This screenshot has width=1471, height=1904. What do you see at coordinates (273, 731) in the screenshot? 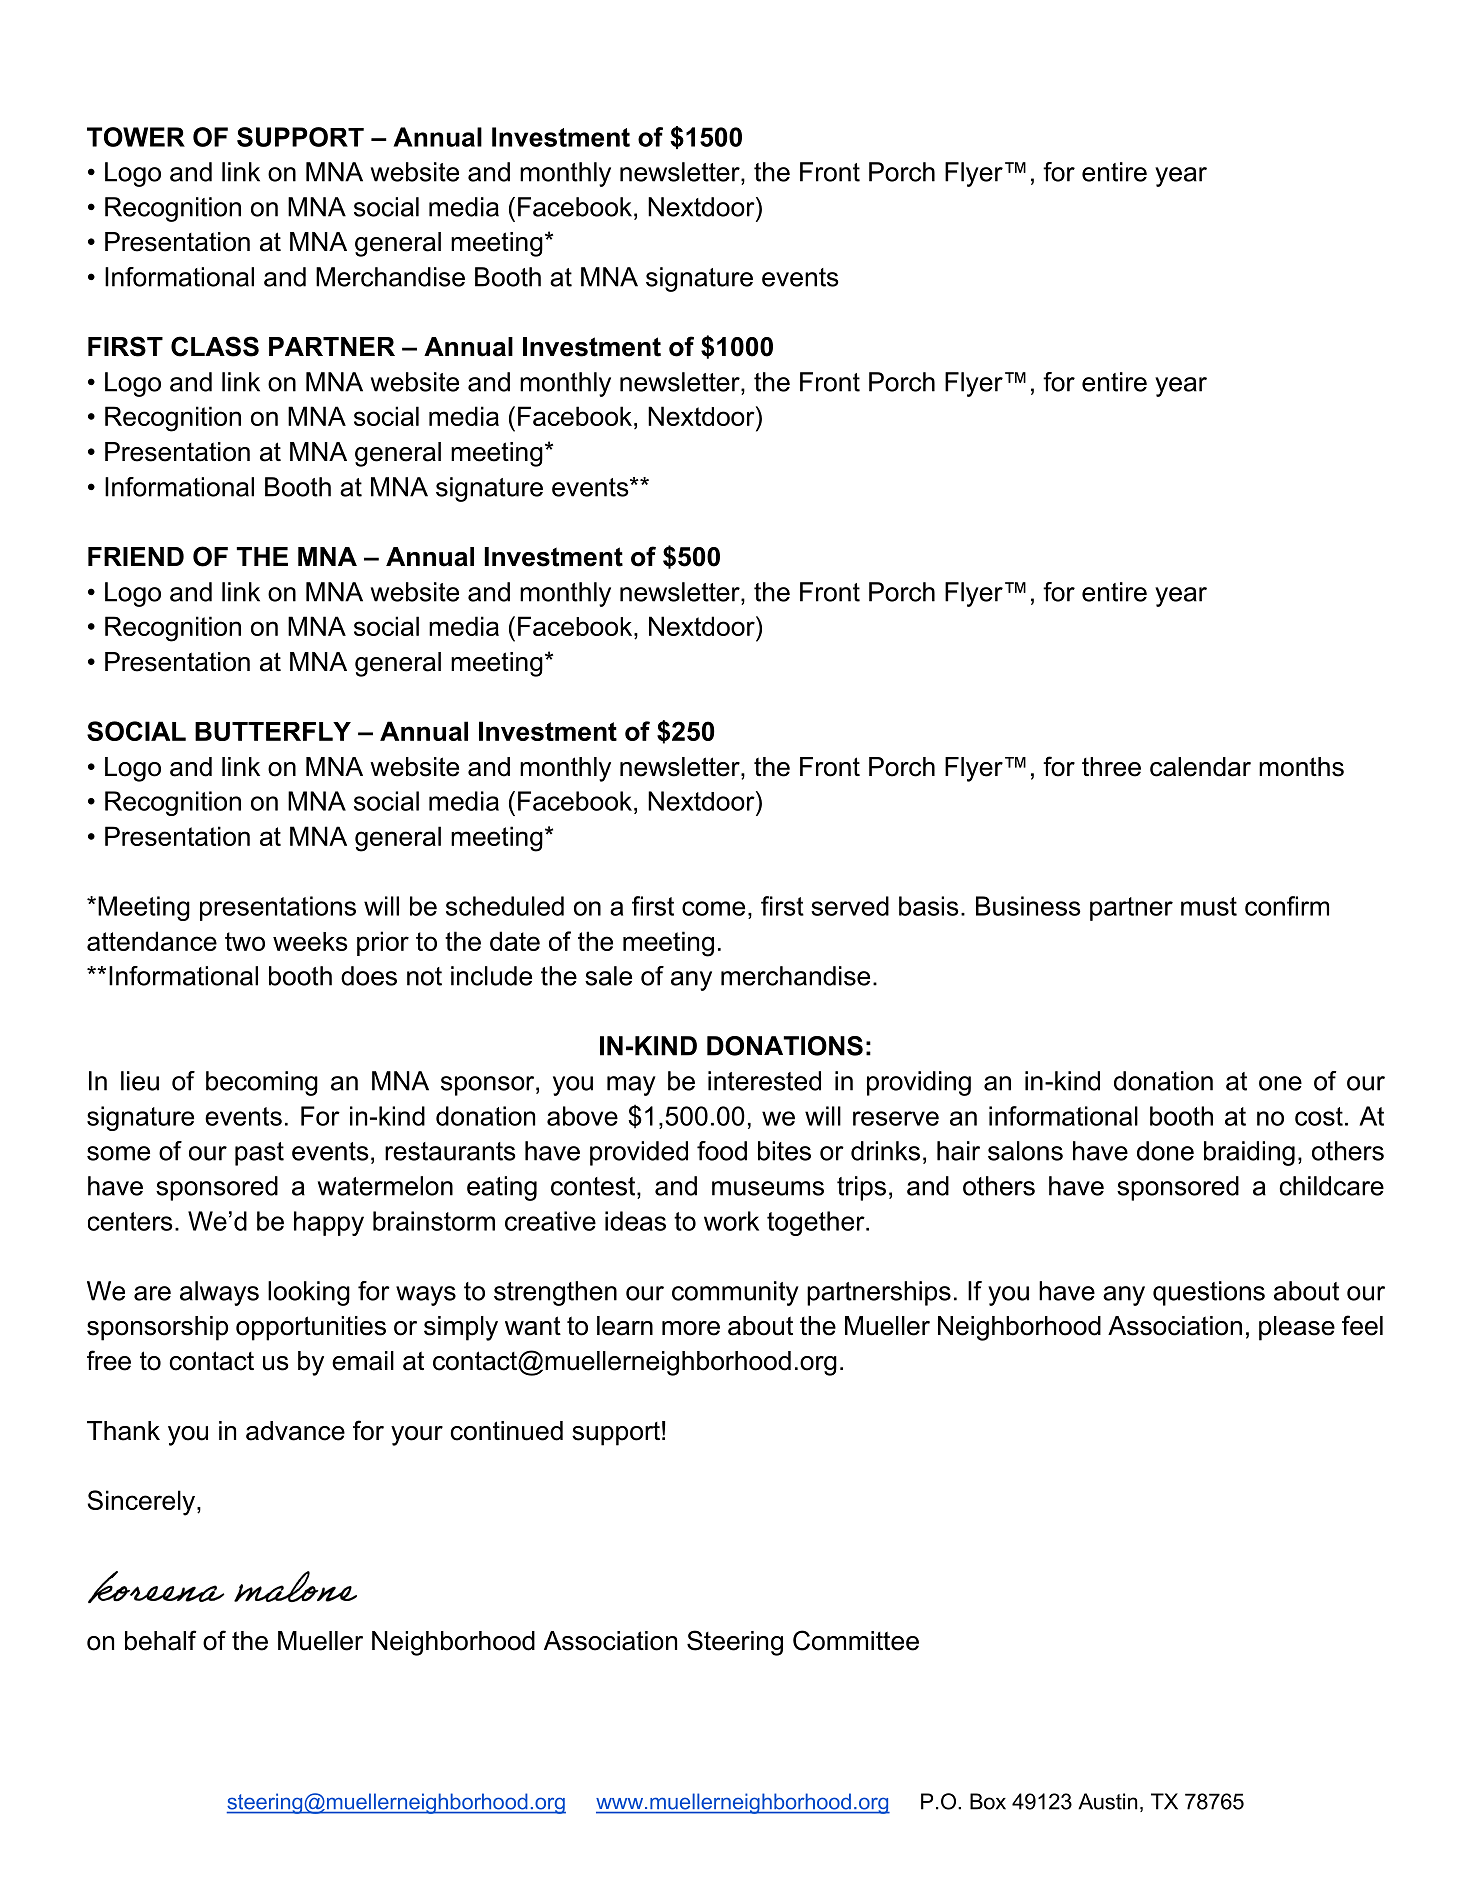
I see `BUTTERFLY` at bounding box center [273, 731].
